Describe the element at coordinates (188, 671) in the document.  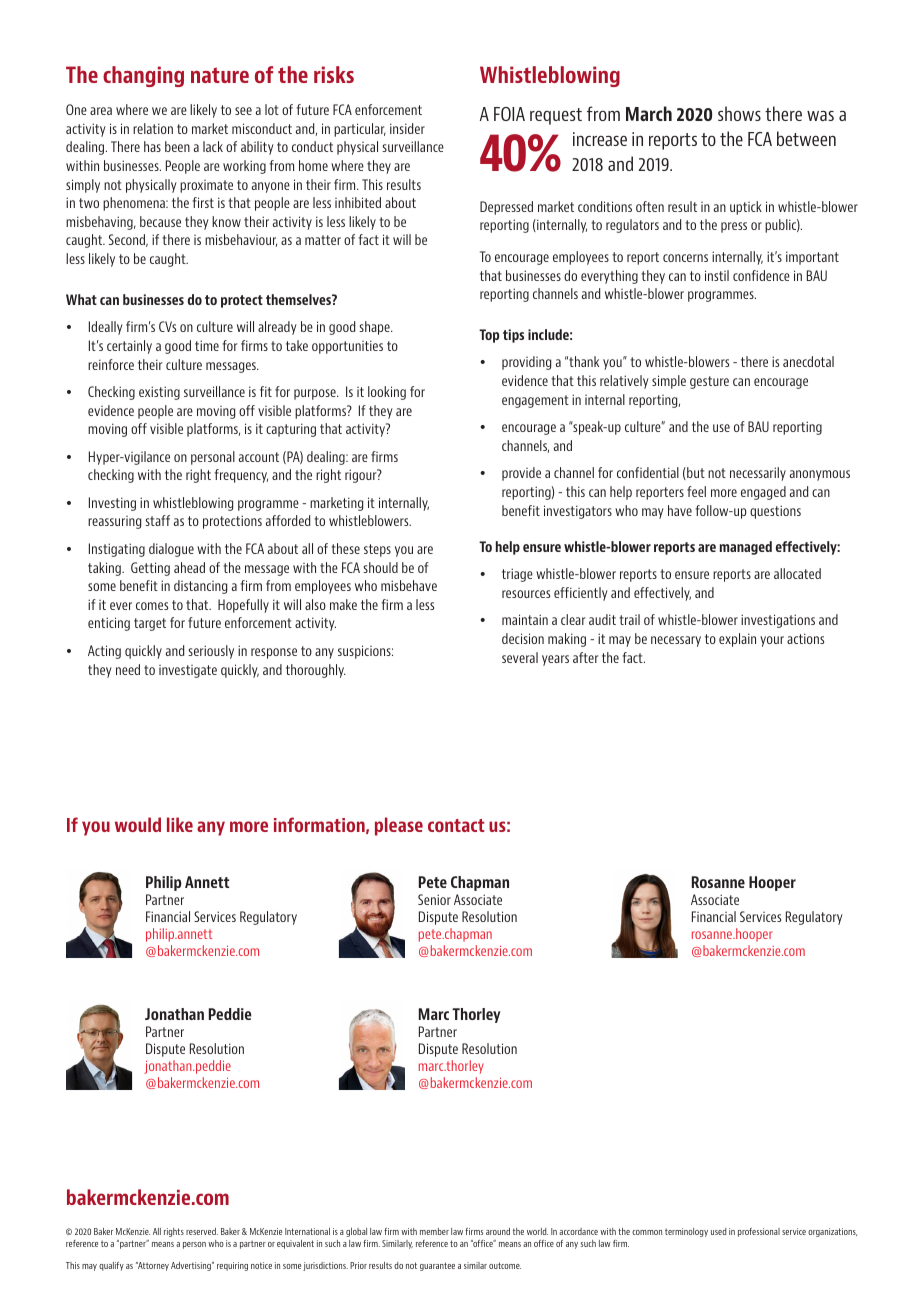
I see `investigate` at that location.
